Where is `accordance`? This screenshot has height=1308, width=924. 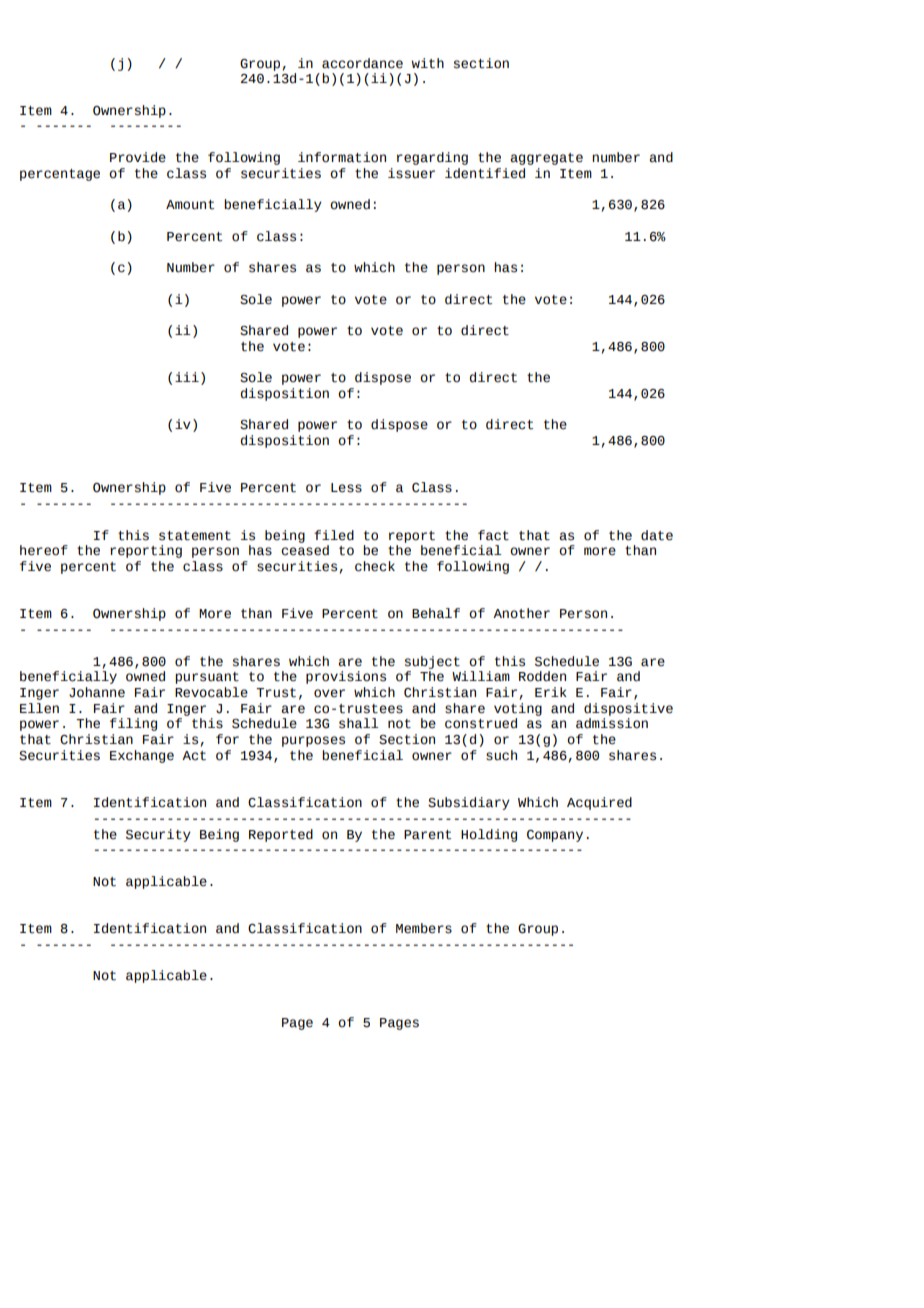 accordance is located at coordinates (362, 63).
